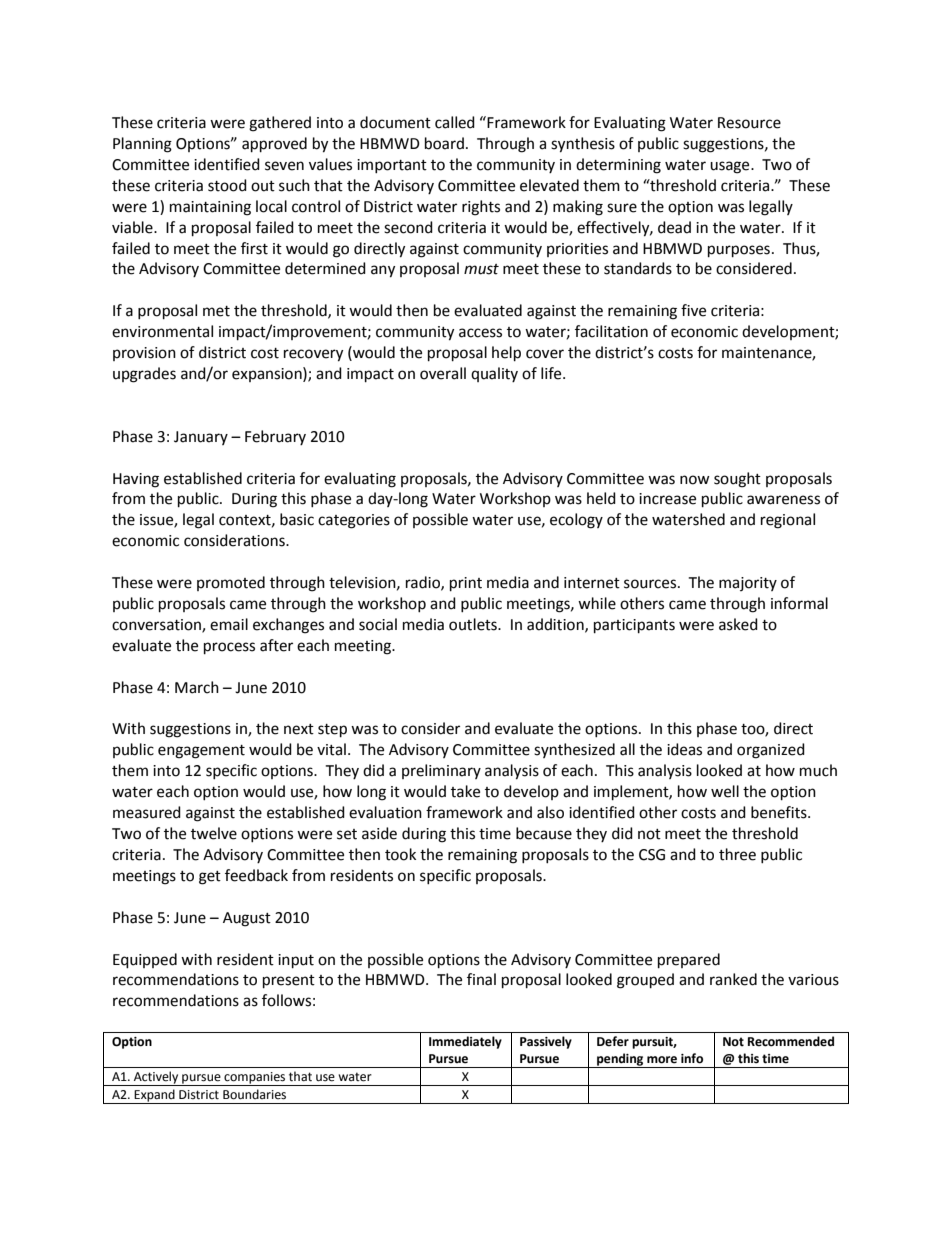 Image resolution: width=952 pixels, height=1233 pixels. Describe the element at coordinates (546, 1042) in the screenshot. I see `Passively` at that location.
